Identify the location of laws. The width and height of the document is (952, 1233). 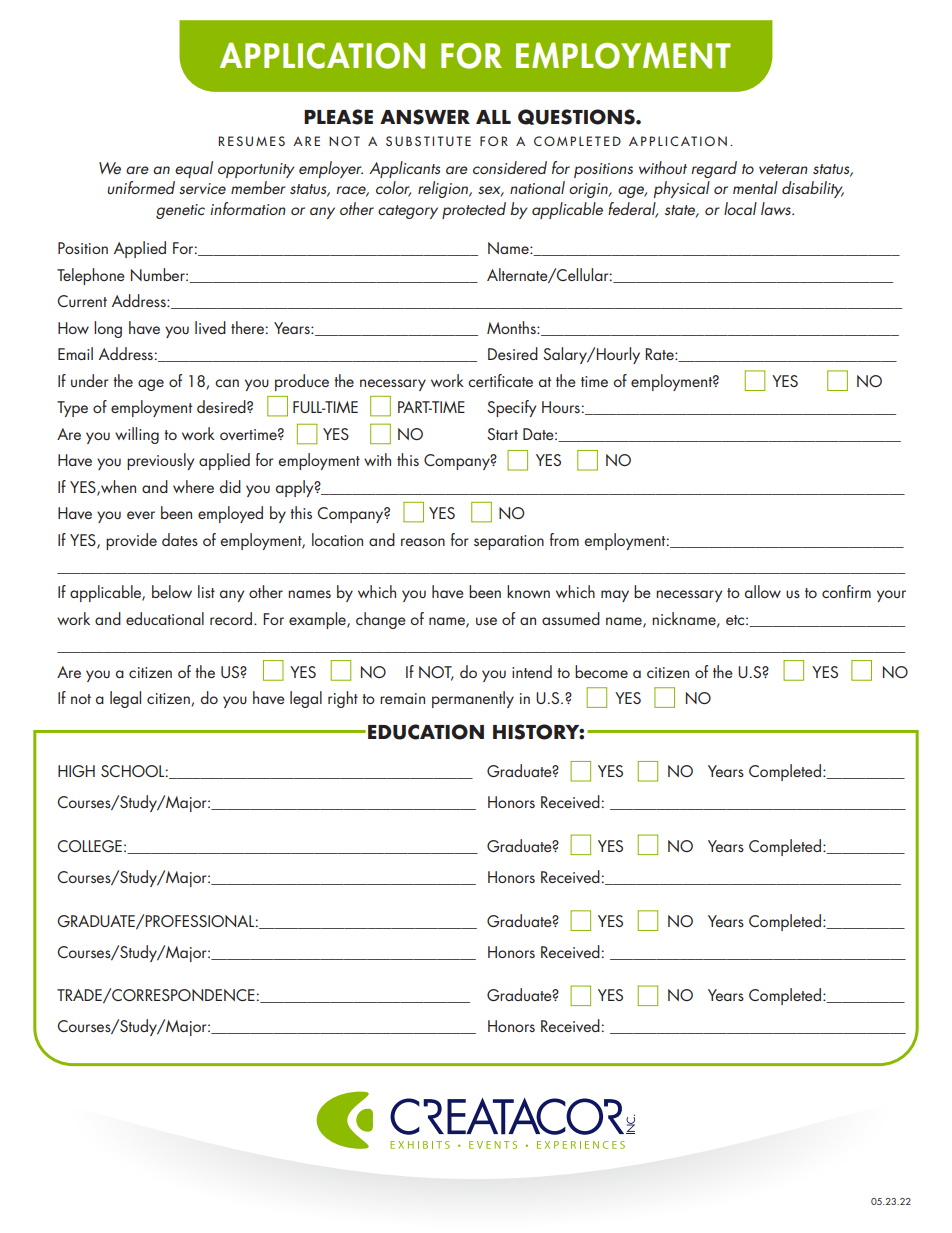
(777, 208).
